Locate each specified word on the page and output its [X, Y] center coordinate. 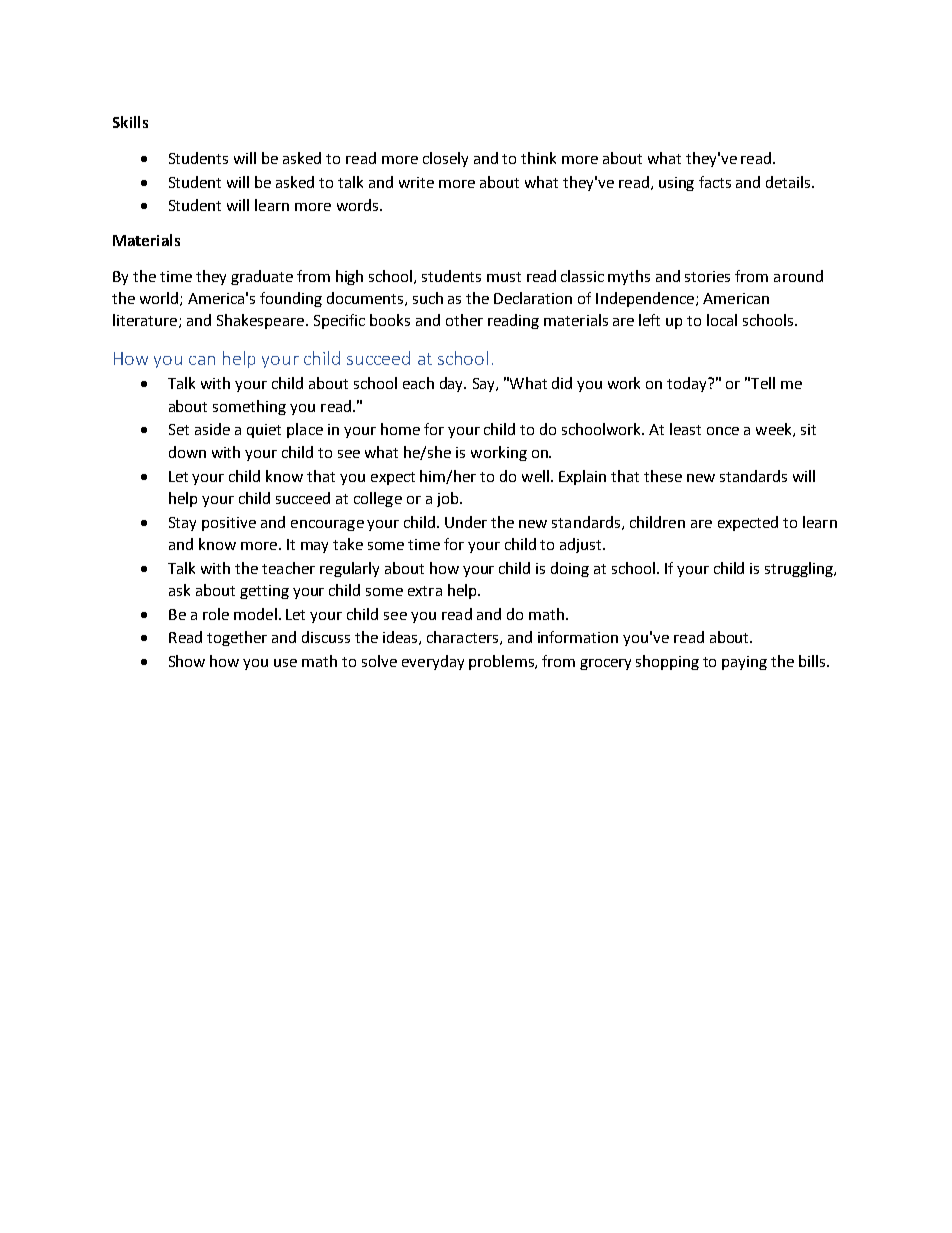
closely [445, 159]
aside [212, 429]
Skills [130, 122]
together [237, 638]
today [688, 384]
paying [744, 663]
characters [464, 638]
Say [485, 385]
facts [715, 182]
